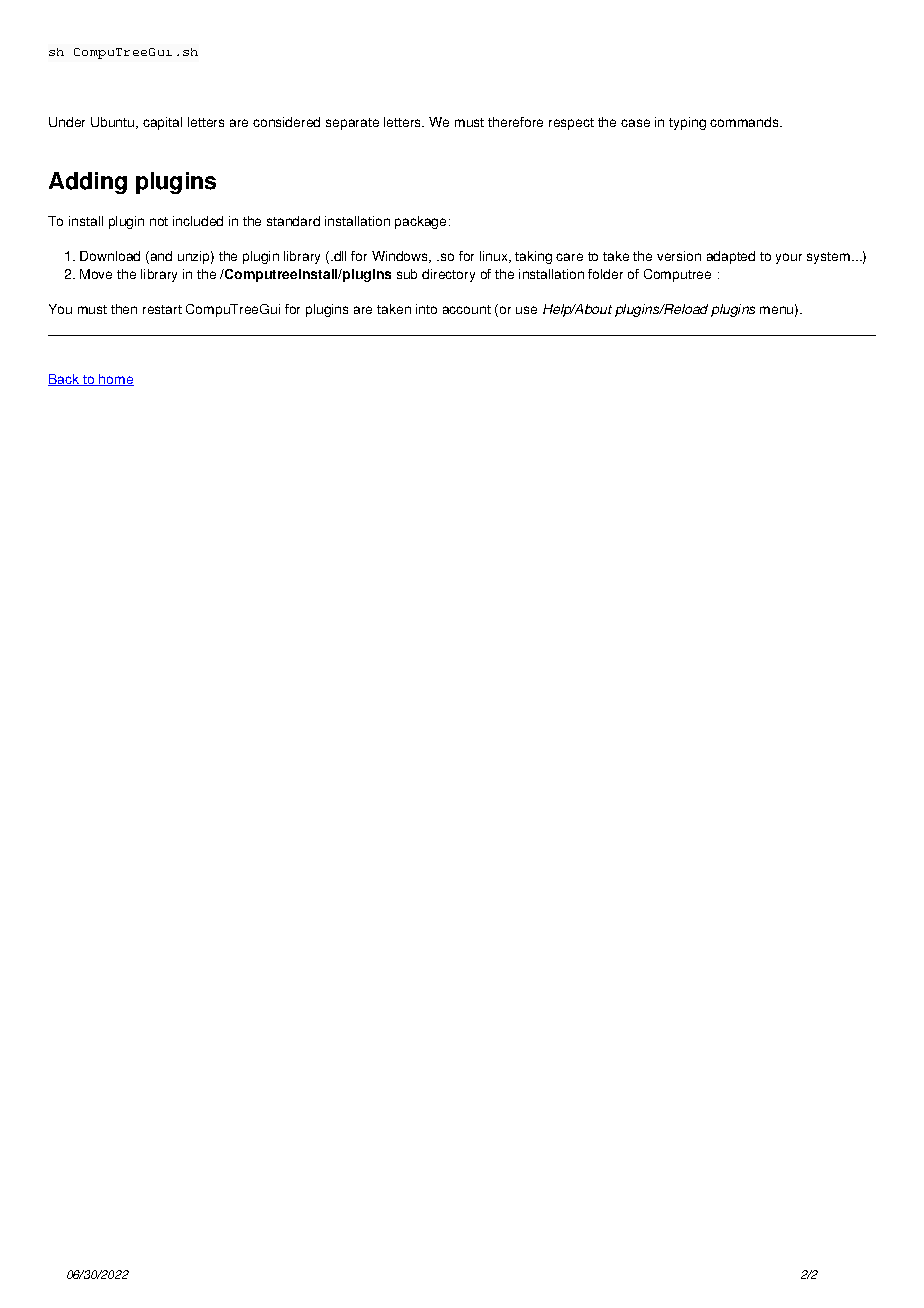  Describe the element at coordinates (526, 310) in the image. I see `use` at that location.
